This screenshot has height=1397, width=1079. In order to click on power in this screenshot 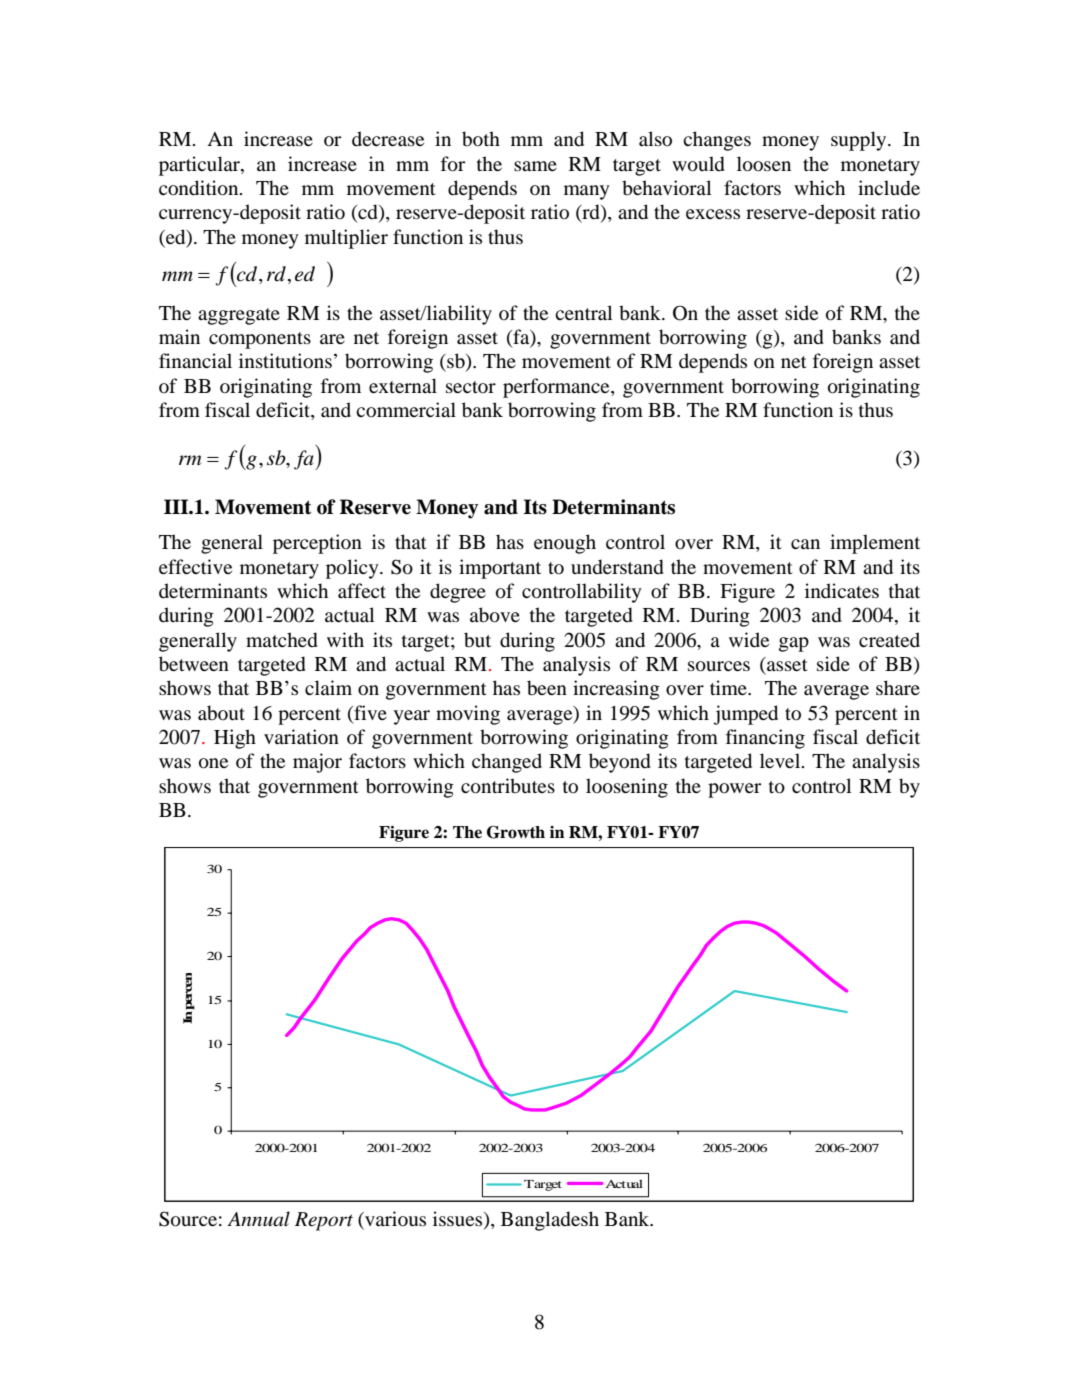, I will do `click(734, 790)`.
